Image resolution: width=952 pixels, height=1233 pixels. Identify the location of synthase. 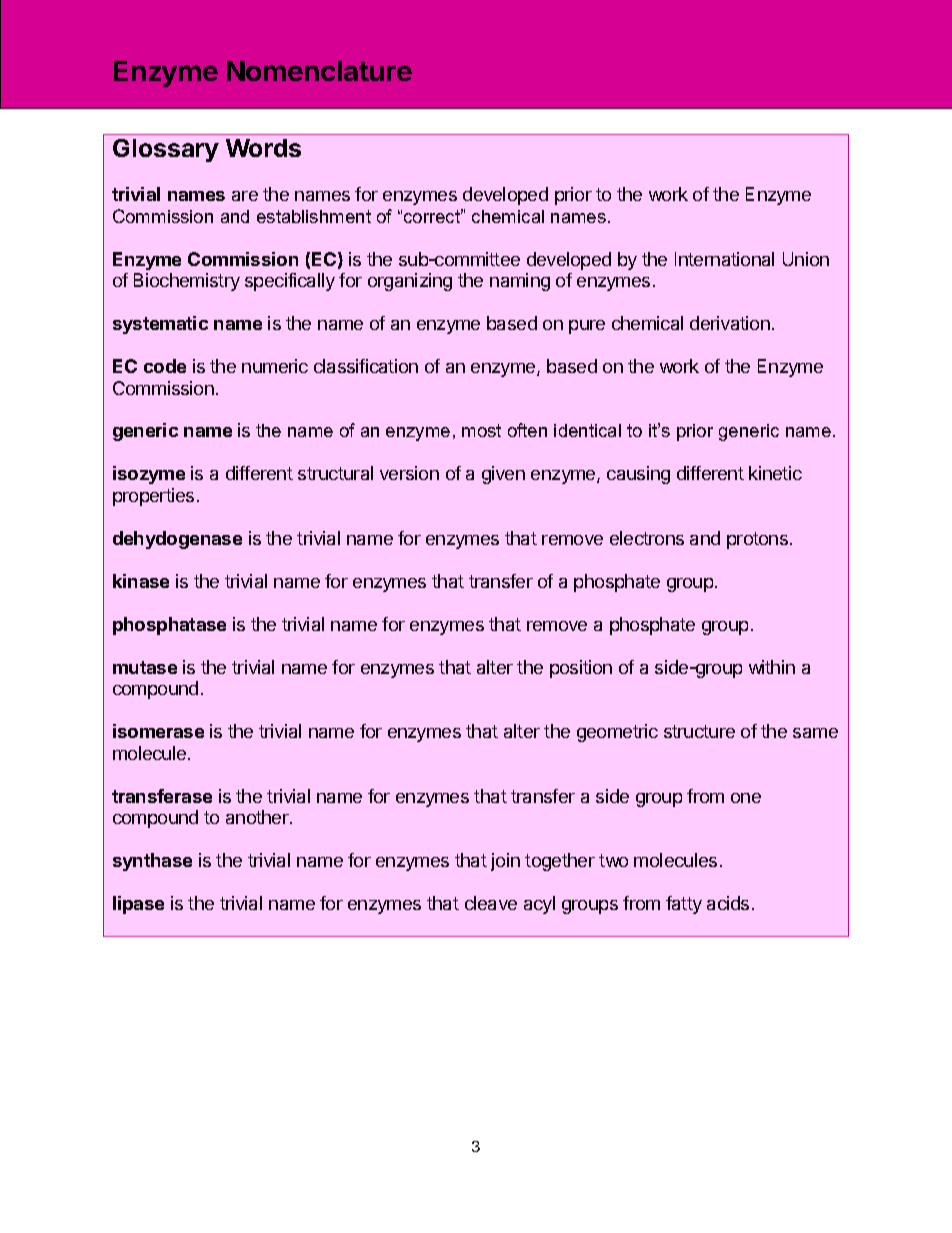
(152, 862).
